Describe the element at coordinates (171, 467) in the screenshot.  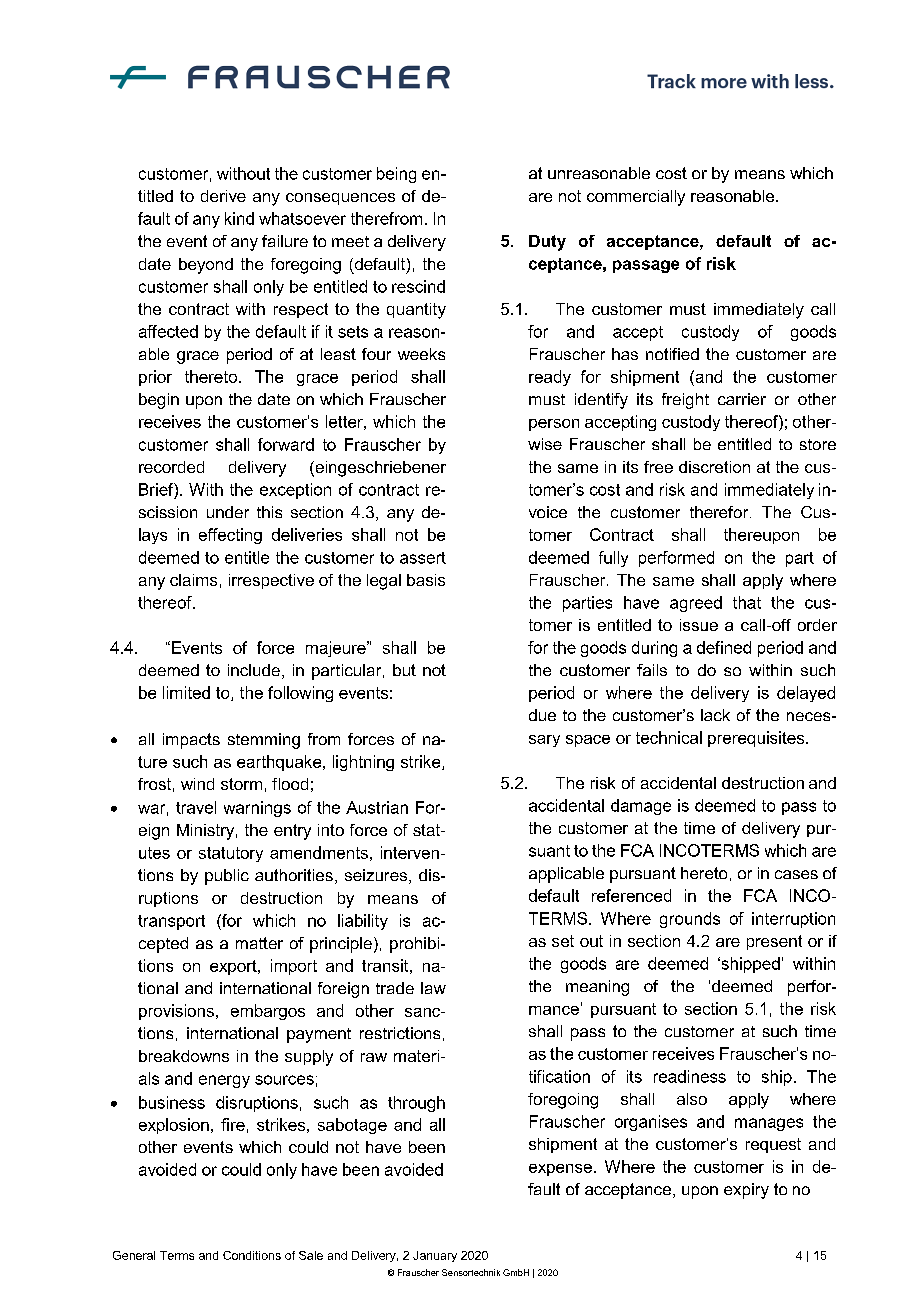
I see `recorded` at that location.
